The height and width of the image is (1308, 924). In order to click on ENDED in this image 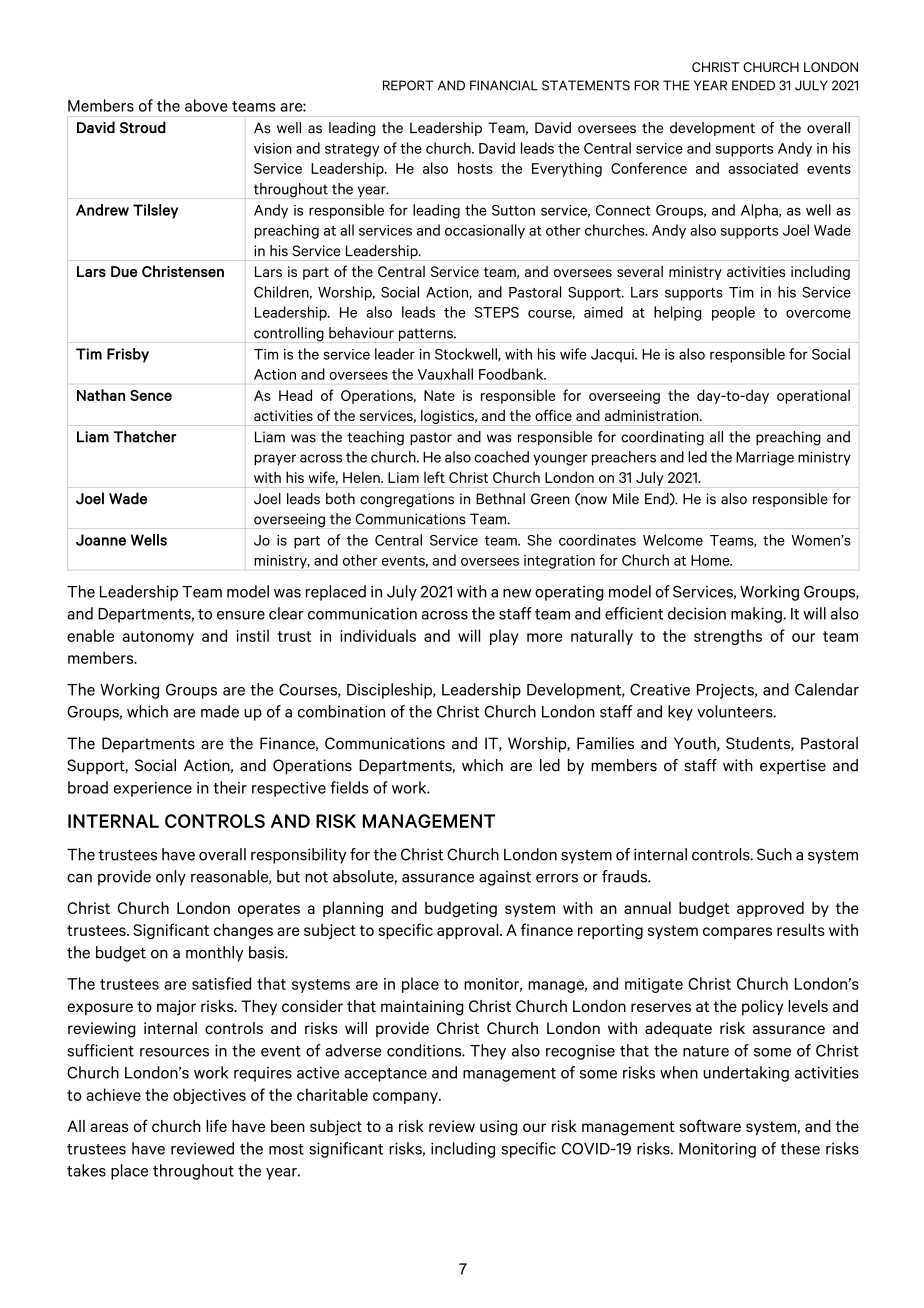, I will do `click(753, 85)`.
